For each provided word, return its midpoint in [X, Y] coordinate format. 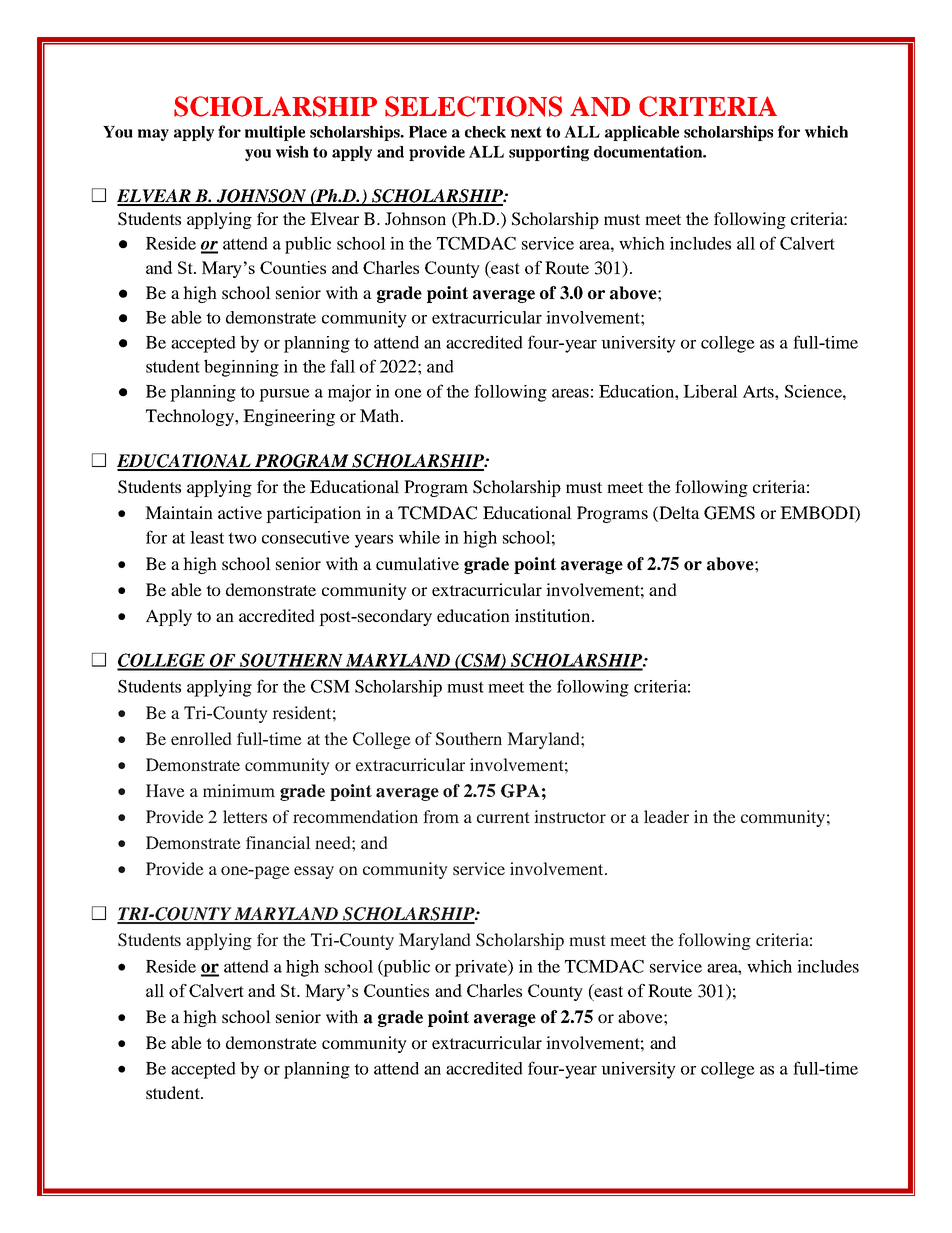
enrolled [201, 738]
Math [381, 415]
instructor [570, 816]
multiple [275, 133]
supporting [549, 153]
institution [554, 615]
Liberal [710, 391]
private [482, 968]
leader [666, 816]
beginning [241, 368]
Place [428, 132]
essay [314, 872]
